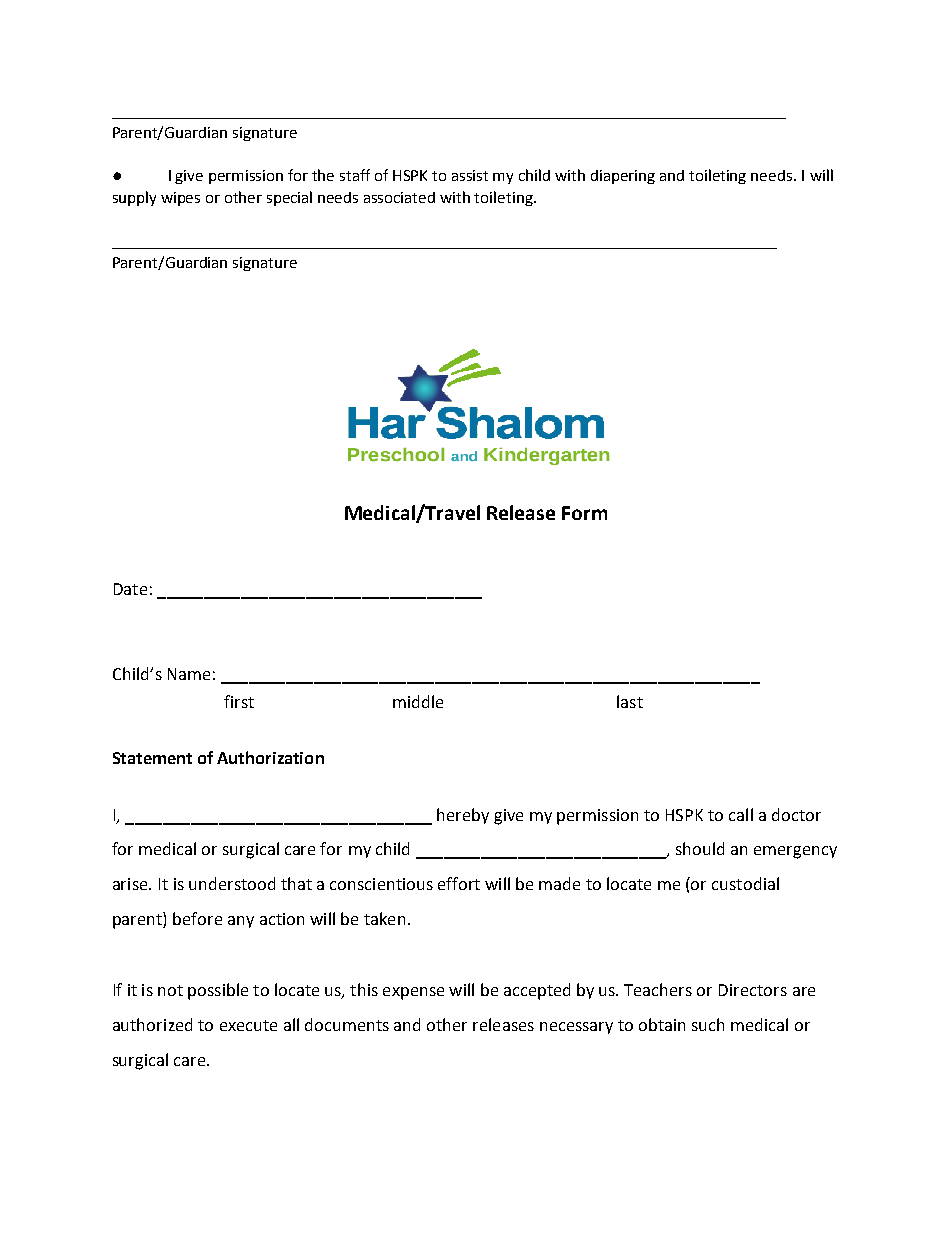 The width and height of the screenshot is (952, 1233). Describe the element at coordinates (584, 513) in the screenshot. I see `Form` at that location.
